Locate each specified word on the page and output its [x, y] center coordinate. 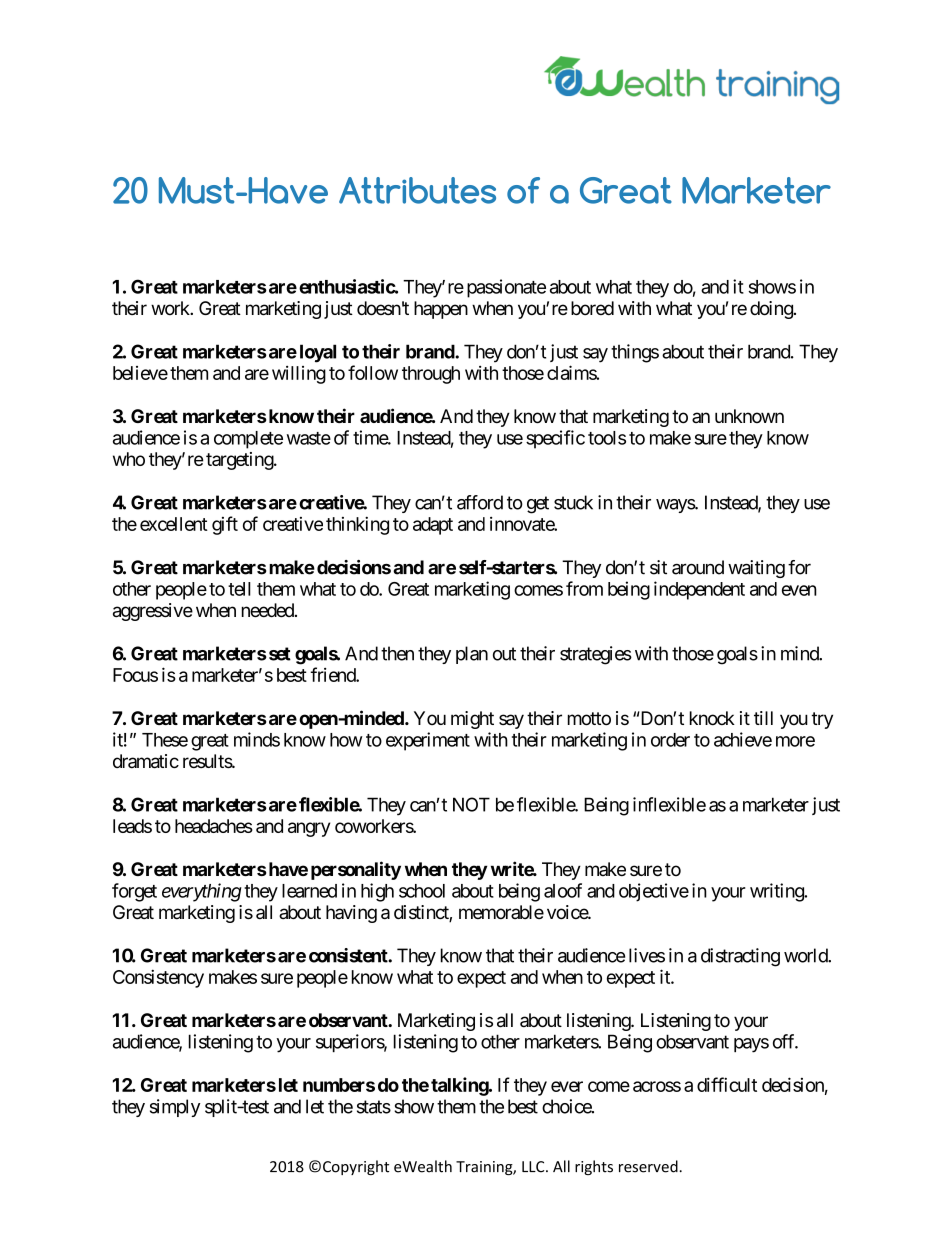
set [278, 654]
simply [175, 1108]
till [763, 718]
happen [441, 310]
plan [472, 655]
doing [772, 310]
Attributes [417, 190]
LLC [534, 1167]
